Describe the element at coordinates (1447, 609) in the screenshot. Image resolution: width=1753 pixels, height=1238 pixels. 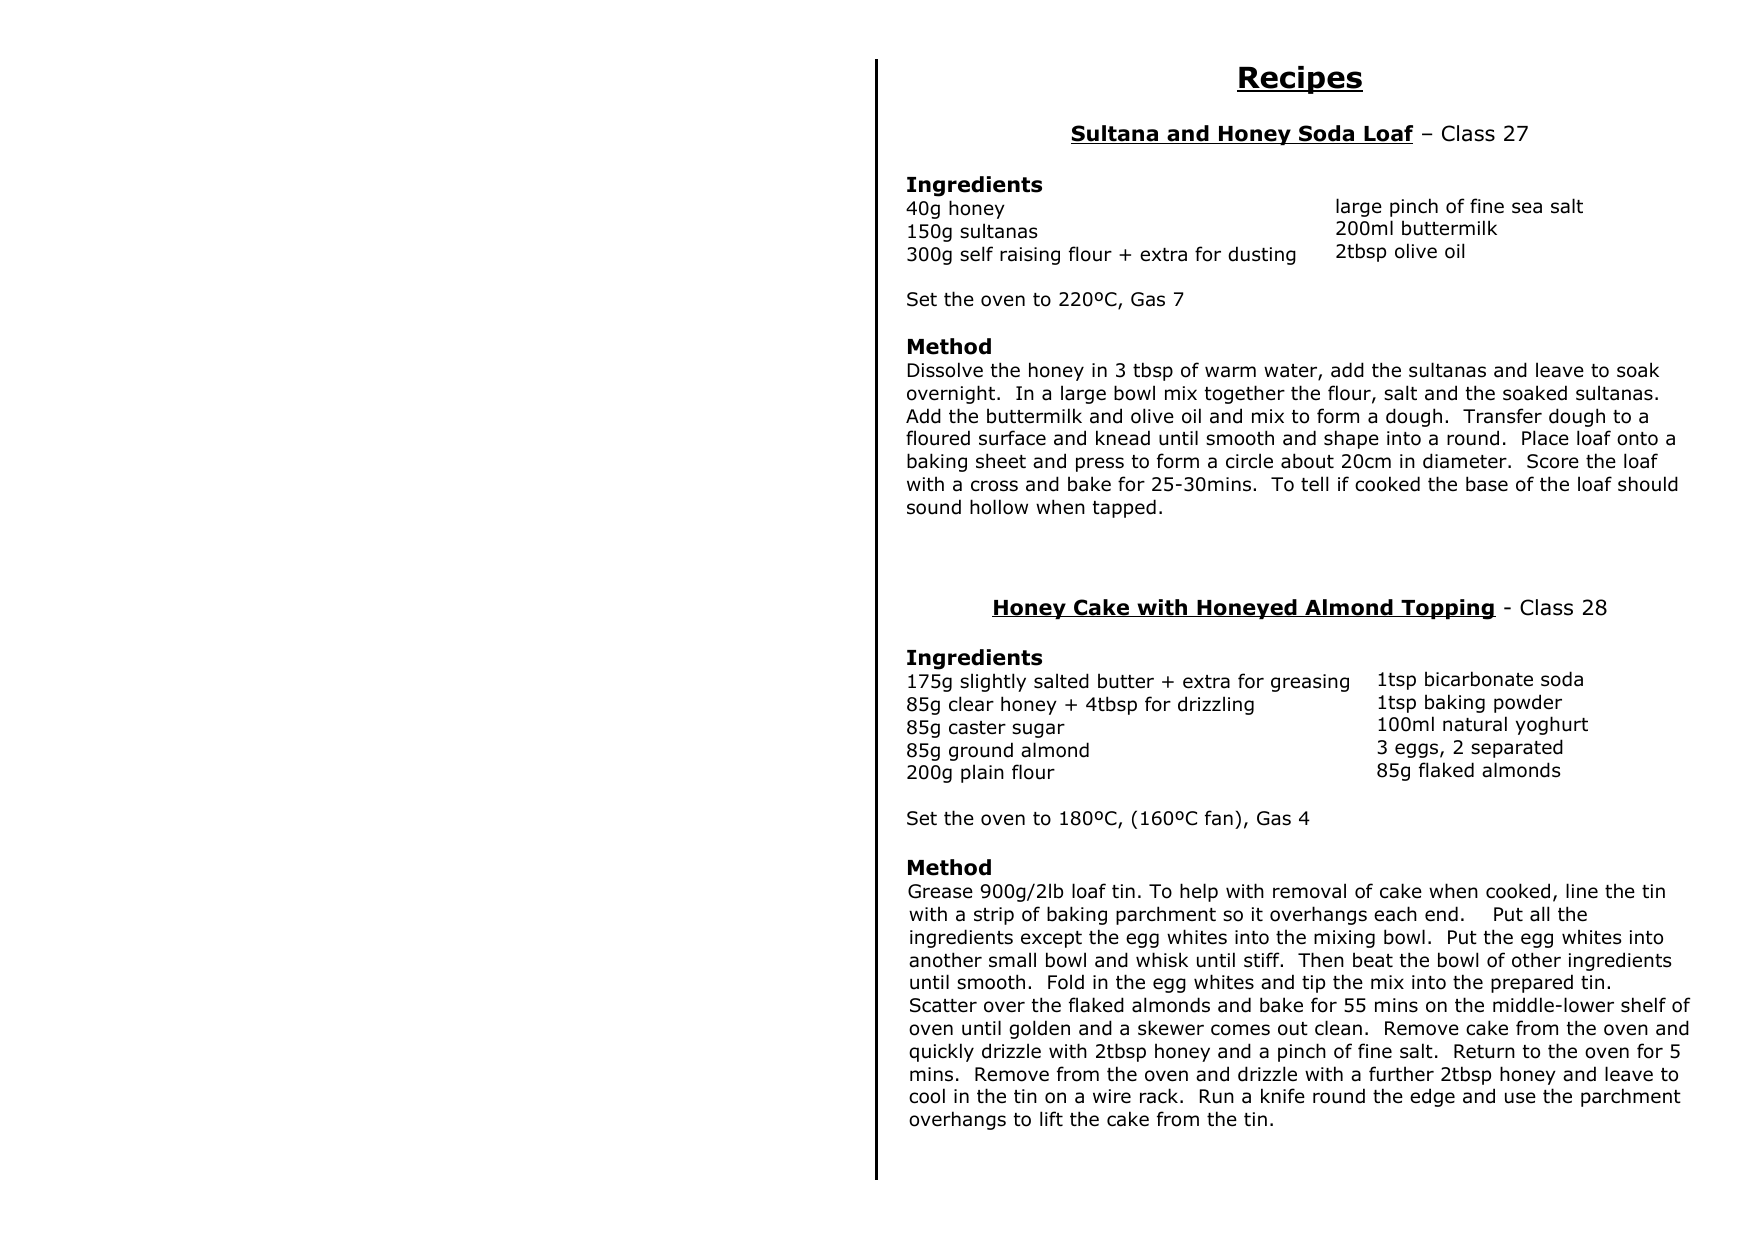
I see `Topping` at that location.
